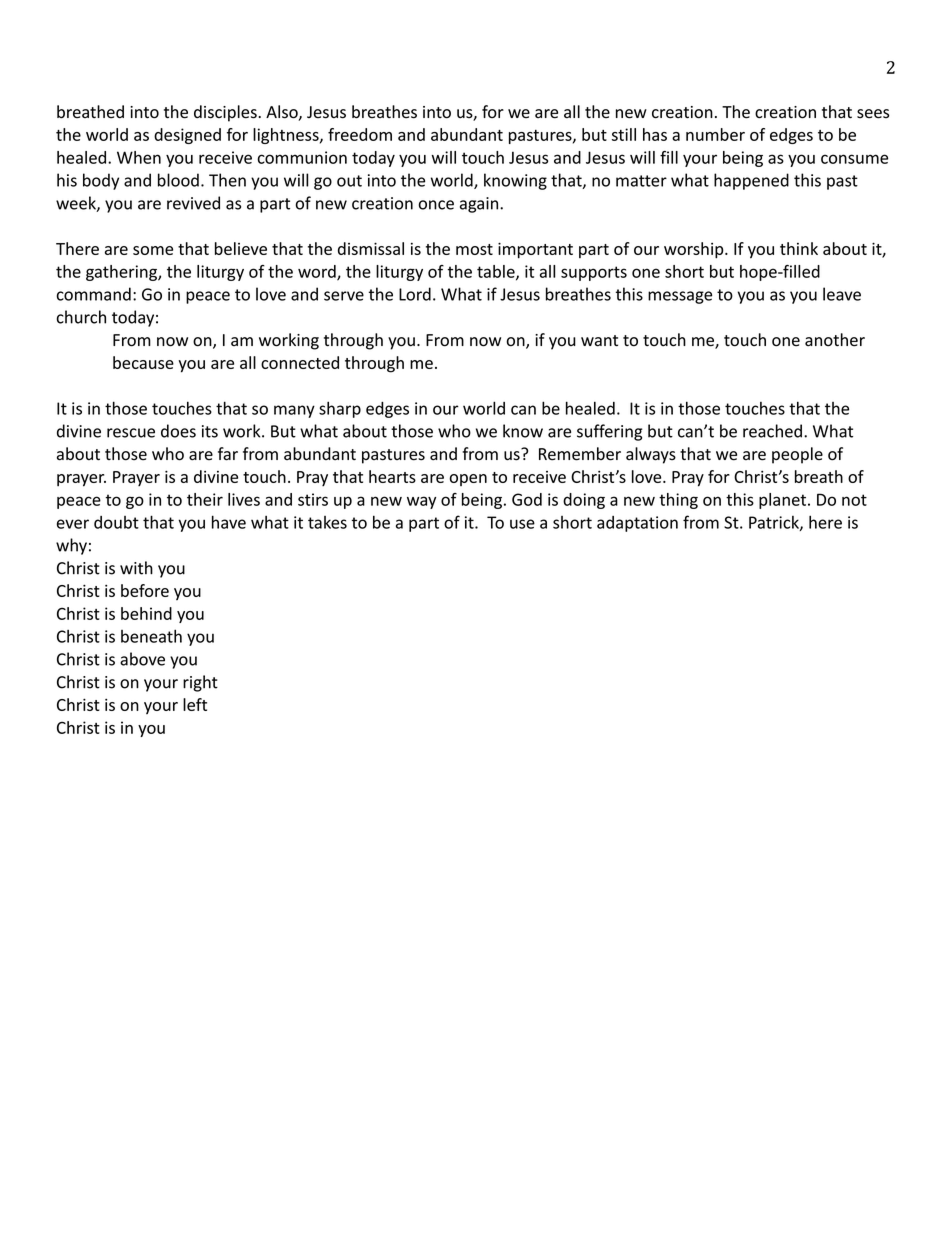 The width and height of the screenshot is (952, 1233). Describe the element at coordinates (360, 134) in the screenshot. I see `freedom` at that location.
